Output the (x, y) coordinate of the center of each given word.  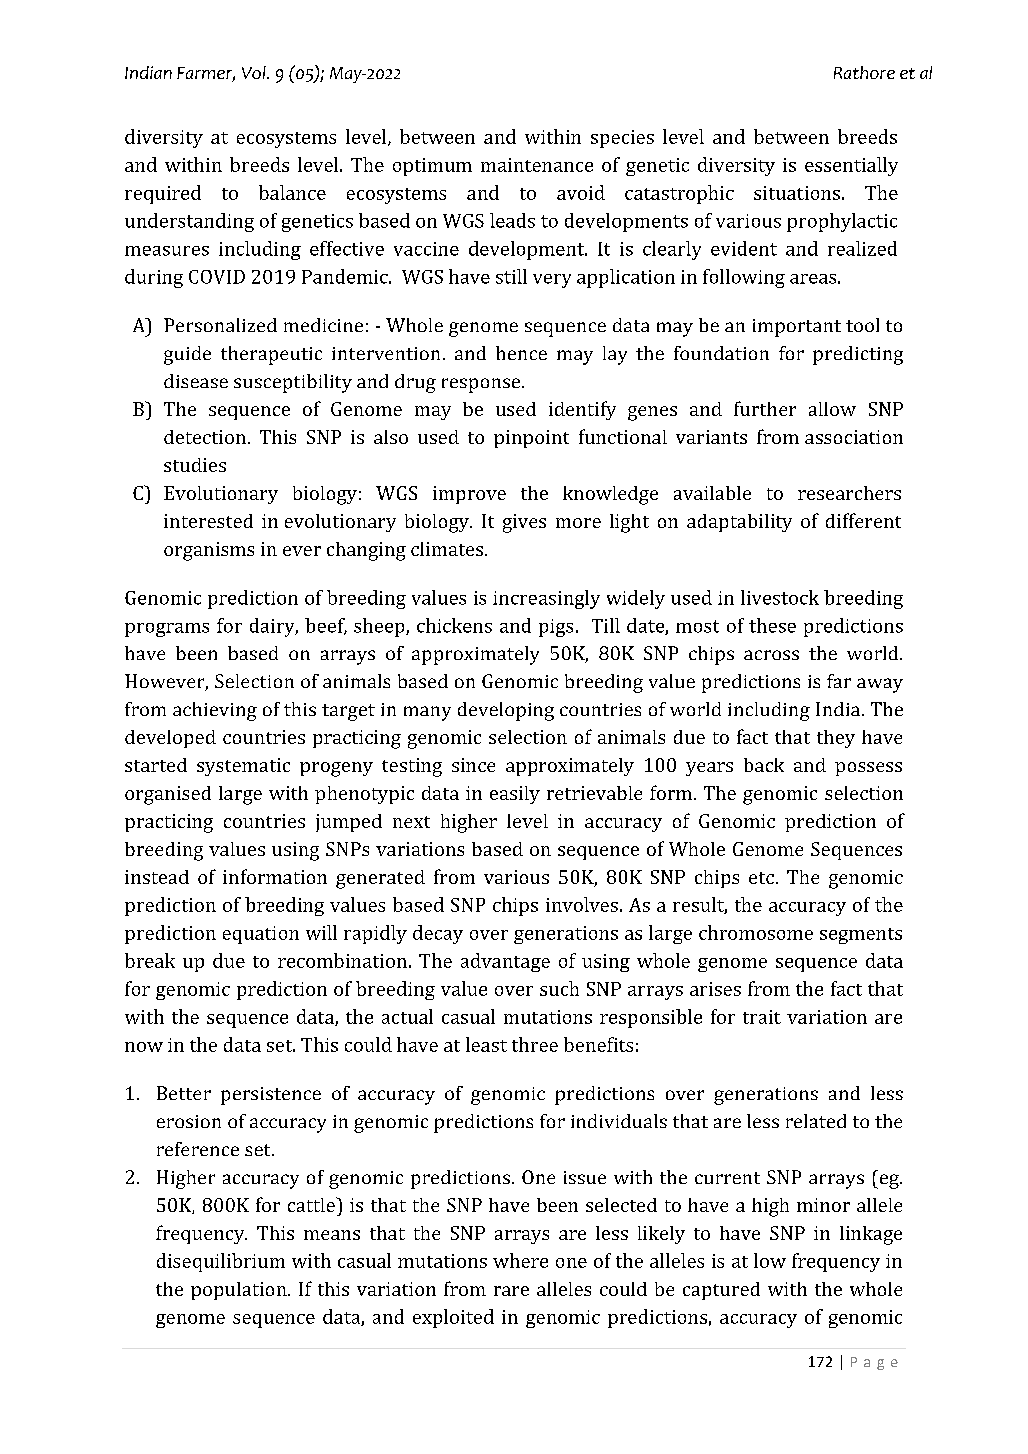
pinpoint (531, 439)
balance (292, 192)
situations (797, 193)
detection (205, 437)
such (559, 988)
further (765, 408)
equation (261, 935)
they (836, 739)
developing (506, 711)
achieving (215, 711)
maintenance (537, 165)
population (240, 1291)
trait (762, 1017)
